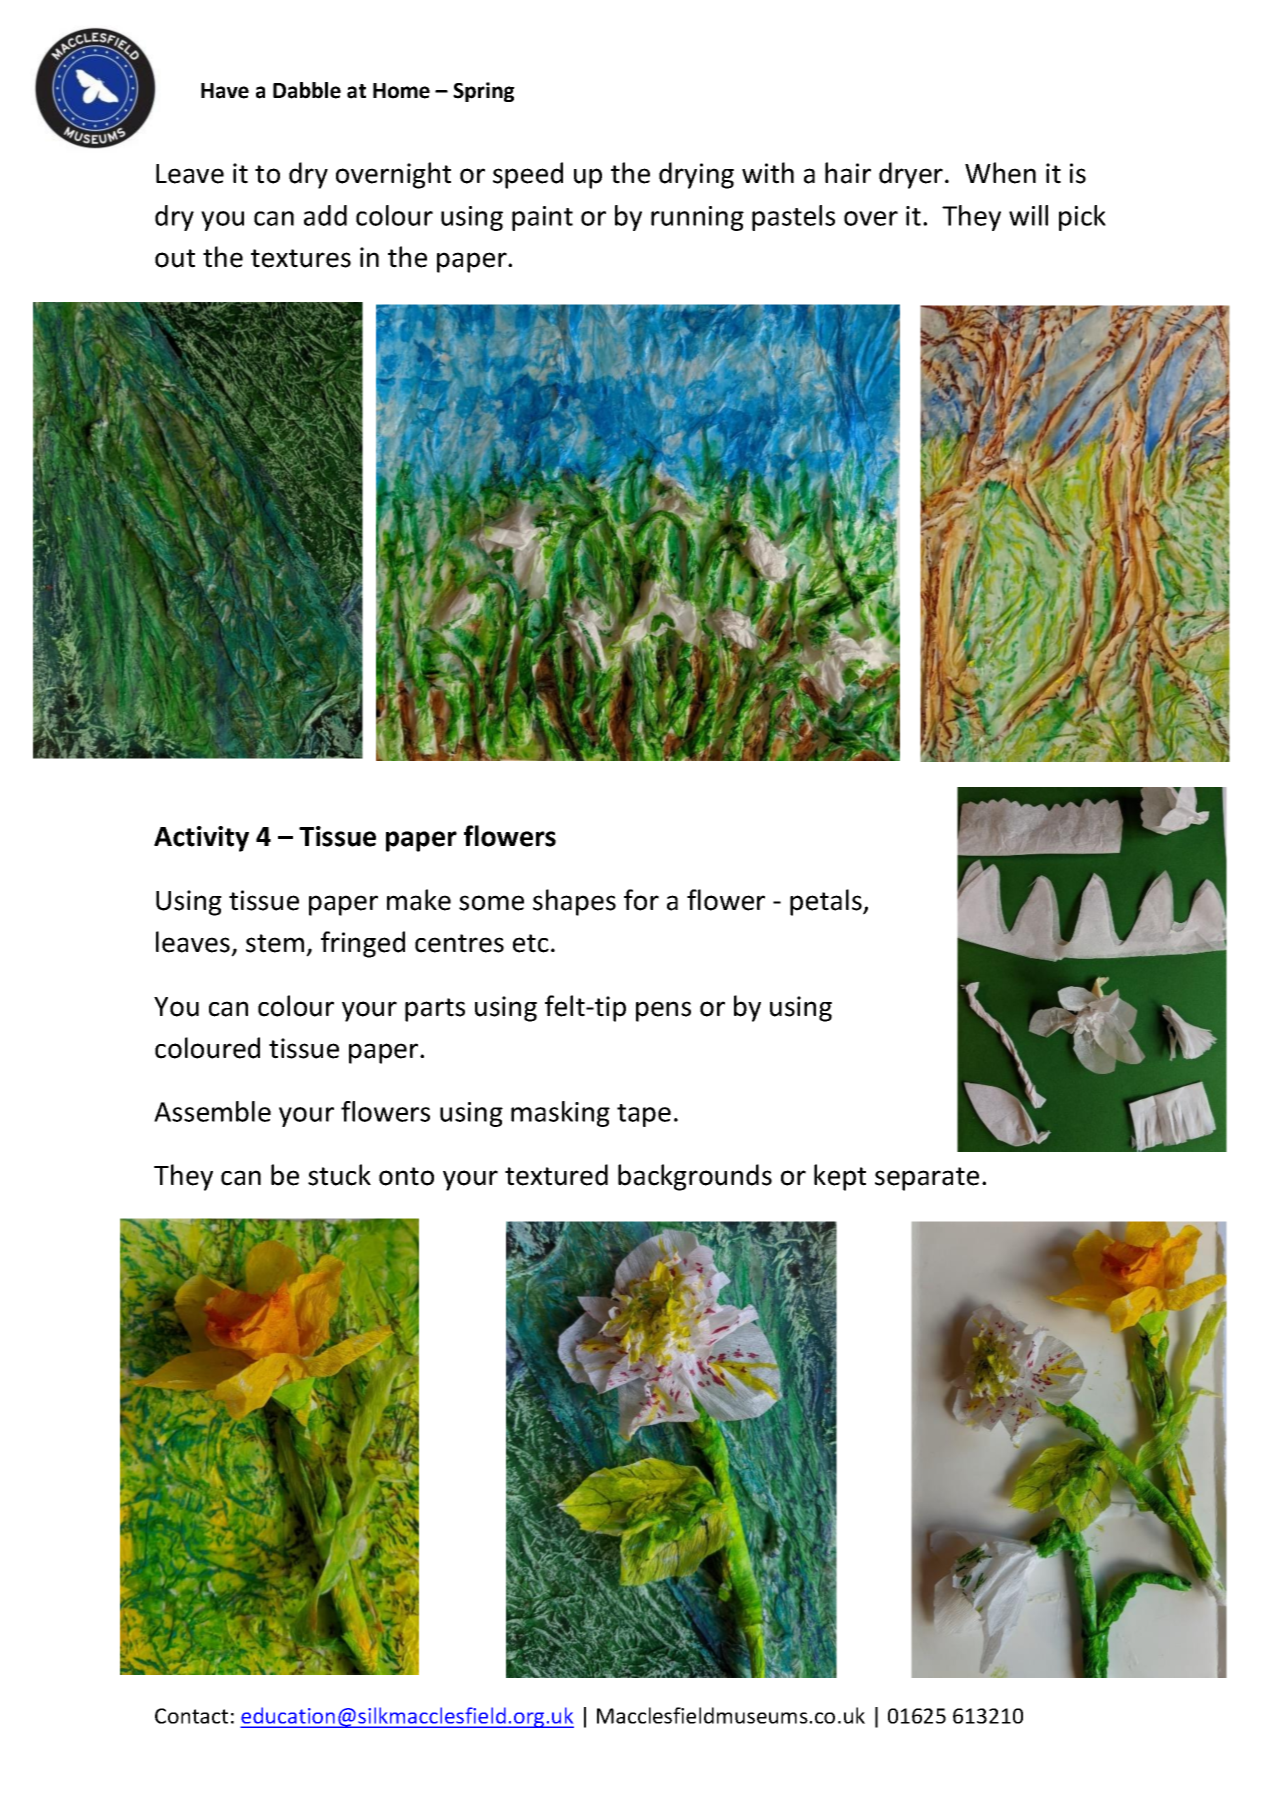 This page has width=1277, height=1806. Describe the element at coordinates (191, 1716) in the page. I see `Contact` at that location.
